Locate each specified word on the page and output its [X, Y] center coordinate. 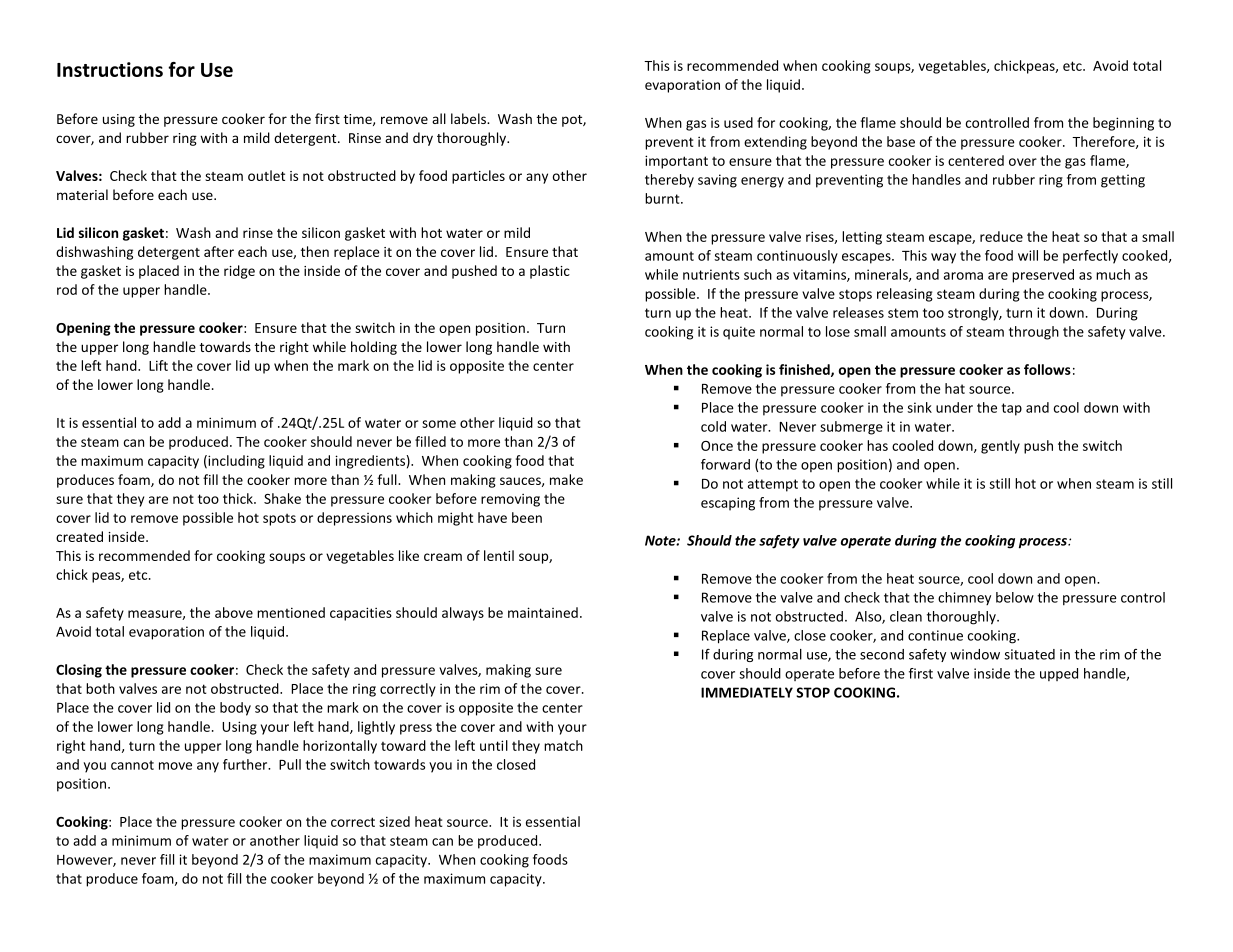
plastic [550, 272]
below [1015, 597]
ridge [239, 272]
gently [1000, 447]
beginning [1123, 124]
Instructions [110, 69]
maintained [543, 612]
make [566, 479]
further [246, 764]
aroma [963, 276]
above [234, 612]
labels [469, 118]
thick [239, 498]
